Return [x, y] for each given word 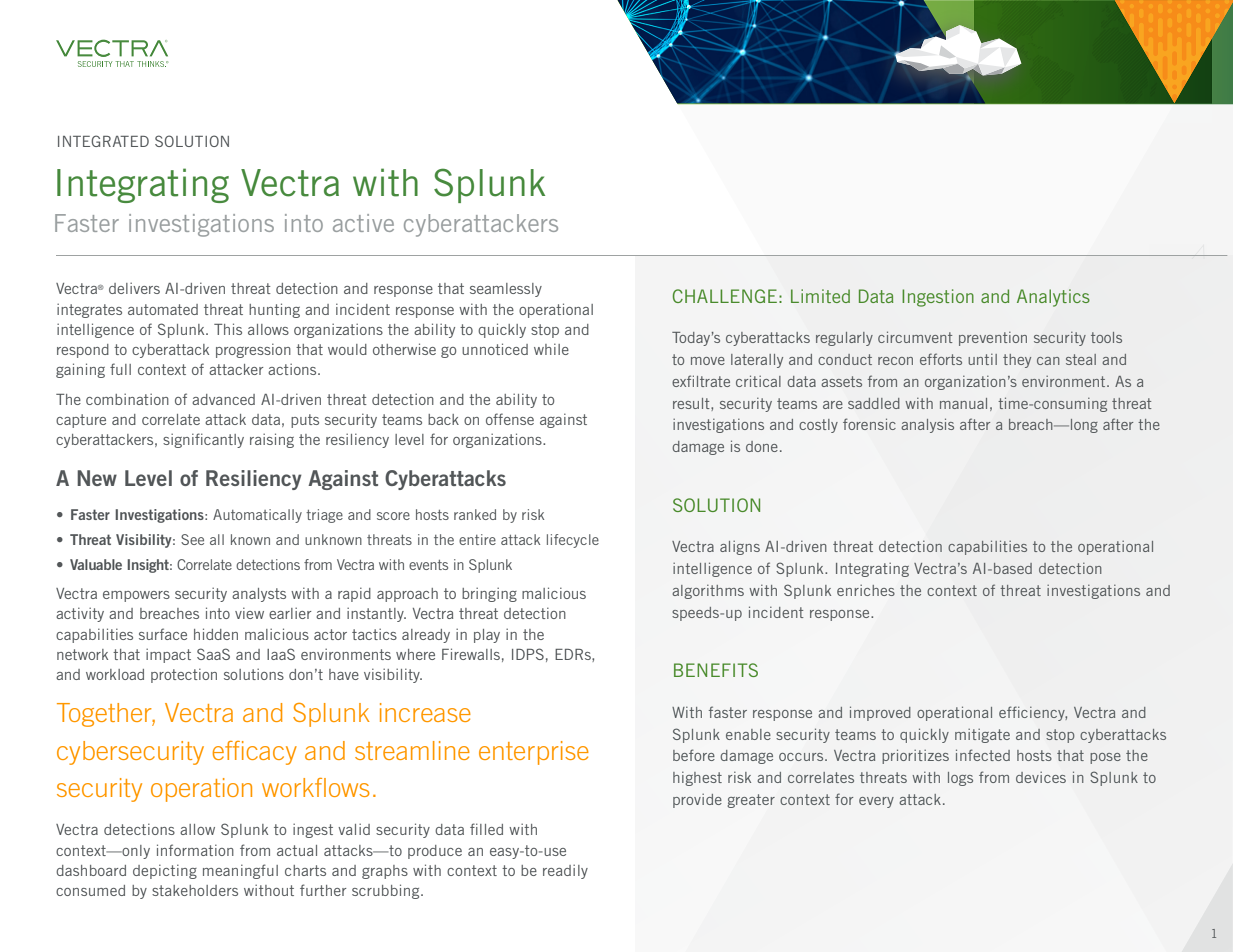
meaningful [240, 871]
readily [565, 871]
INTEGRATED [103, 141]
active [363, 223]
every [876, 802]
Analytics [1053, 298]
